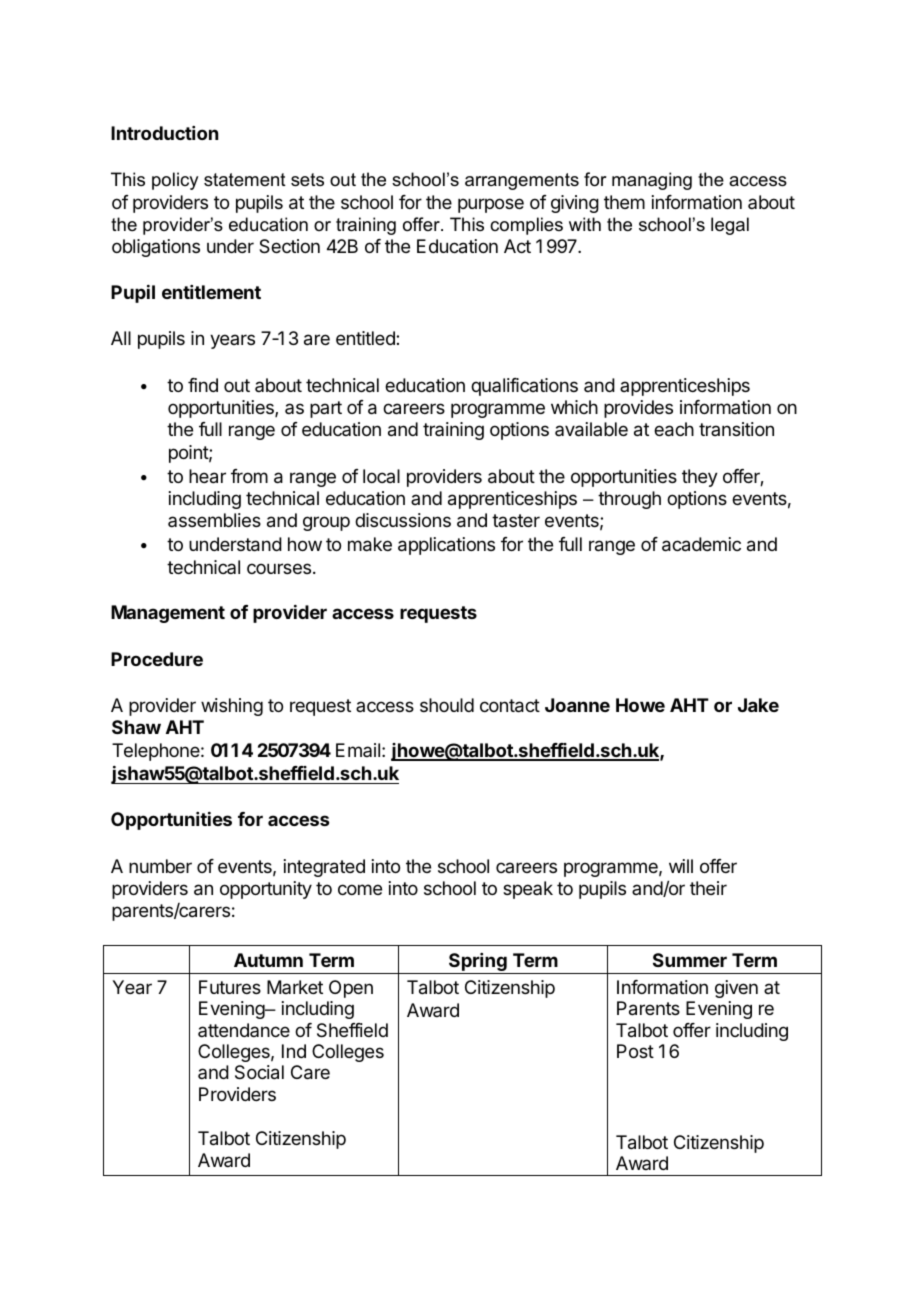 The image size is (924, 1308). What do you see at coordinates (700, 478) in the screenshot?
I see `they` at bounding box center [700, 478].
